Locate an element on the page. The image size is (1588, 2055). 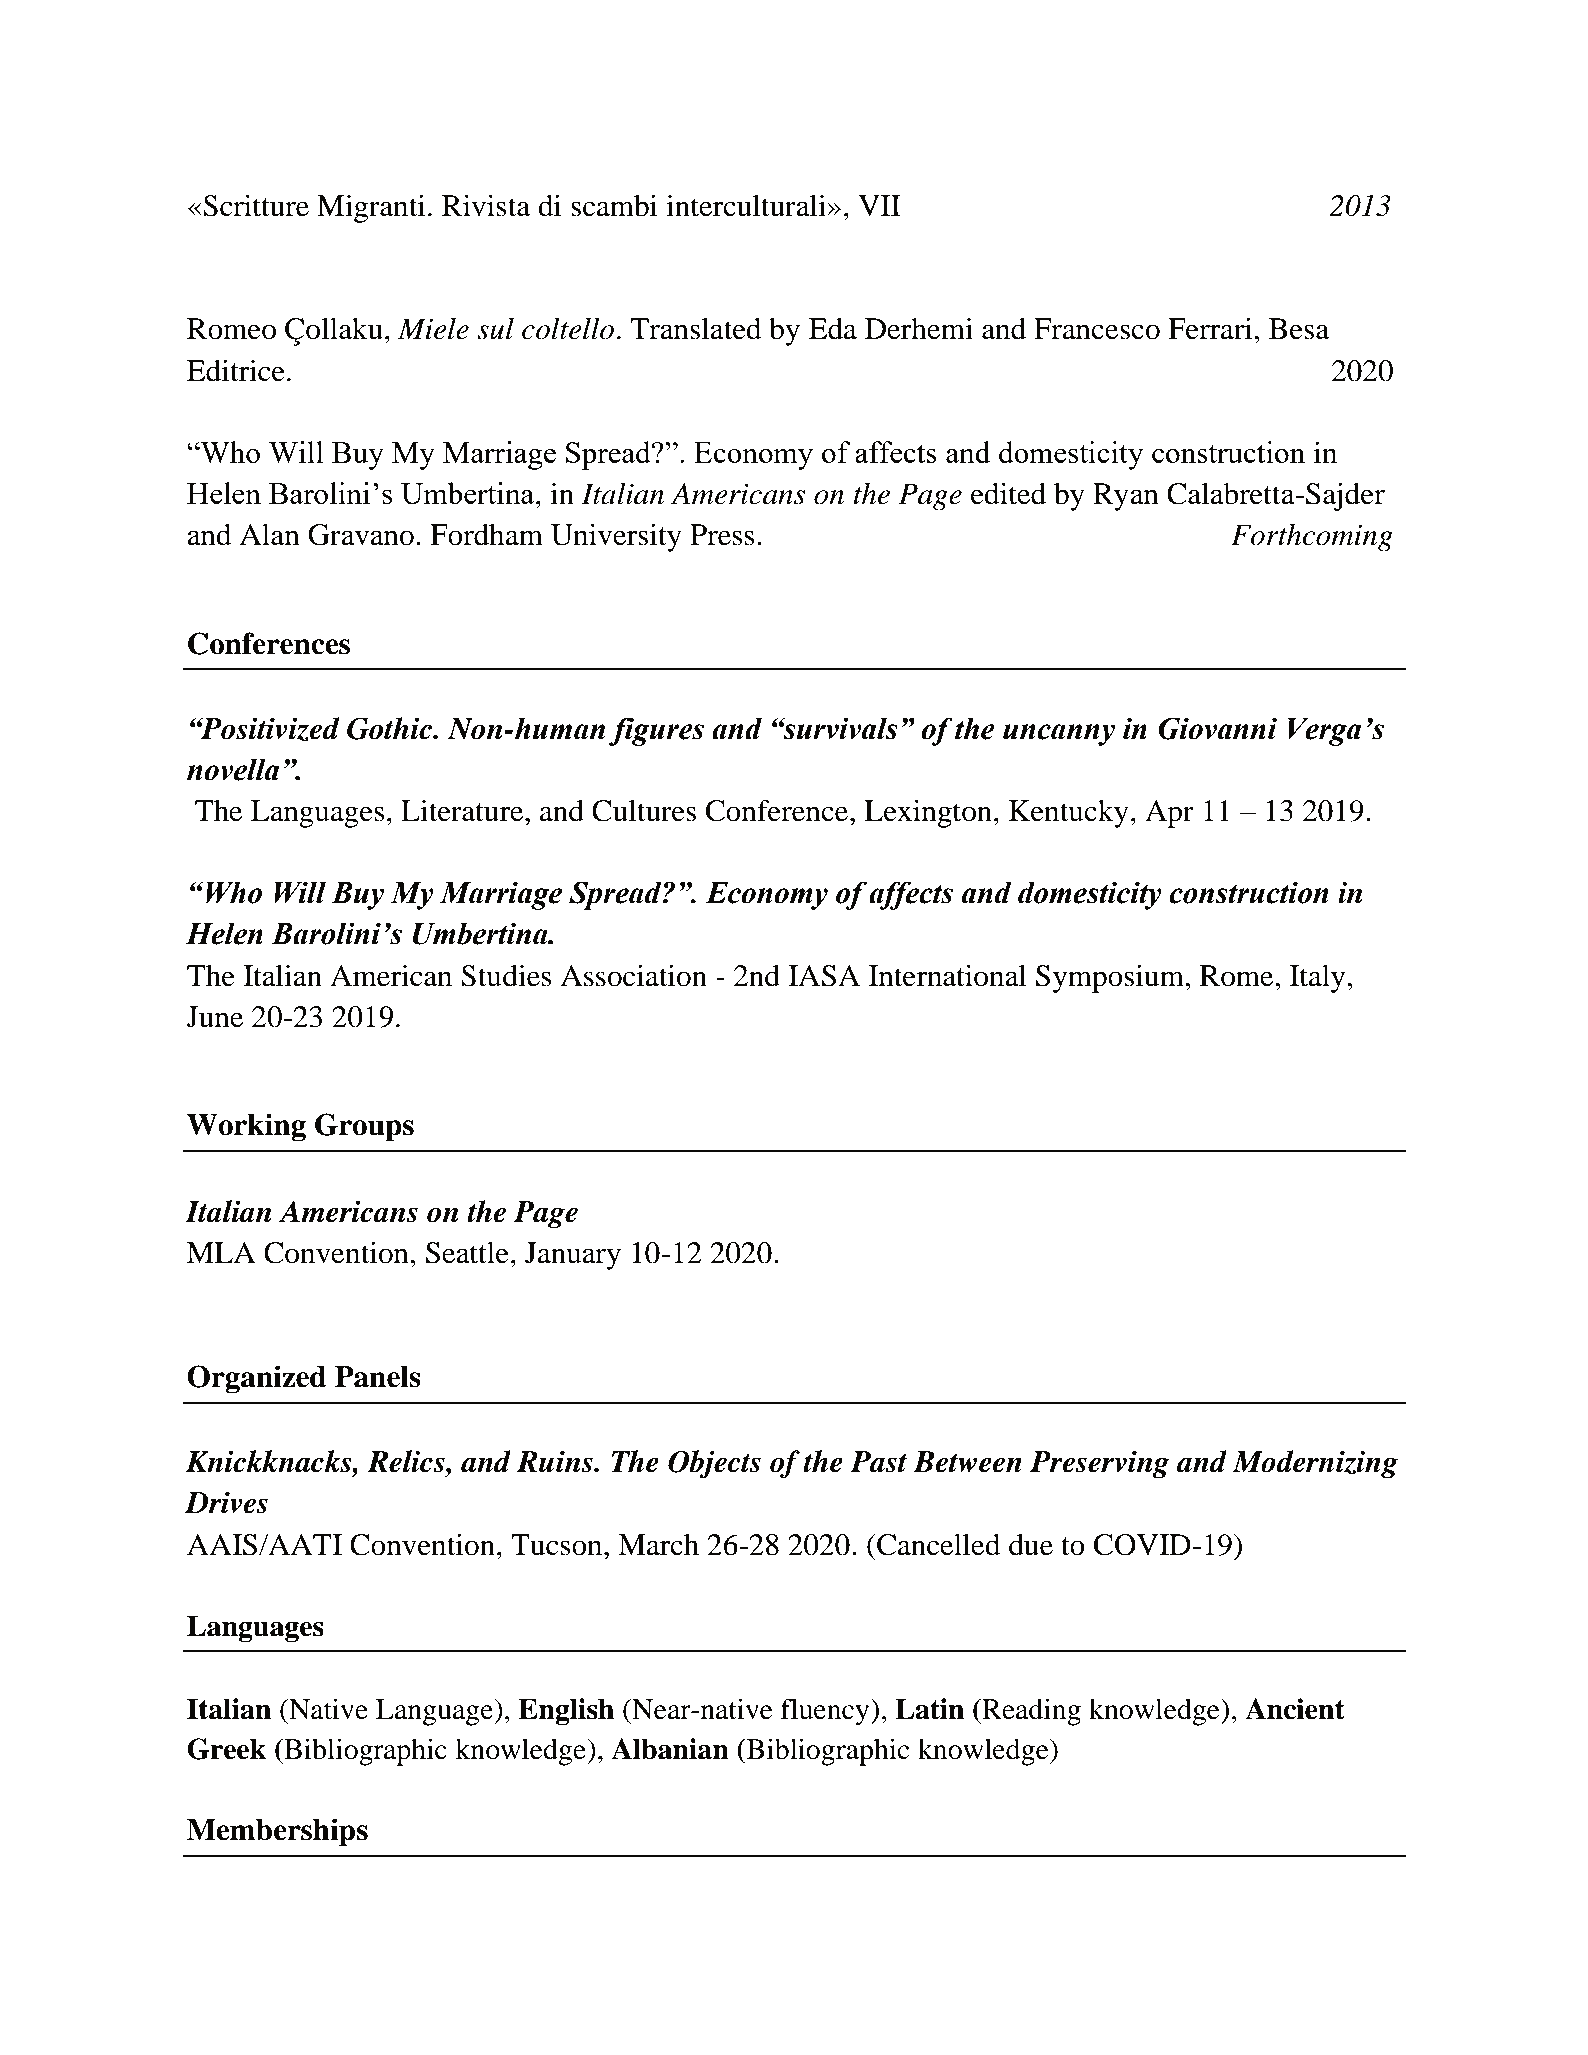
Miele is located at coordinates (433, 329).
